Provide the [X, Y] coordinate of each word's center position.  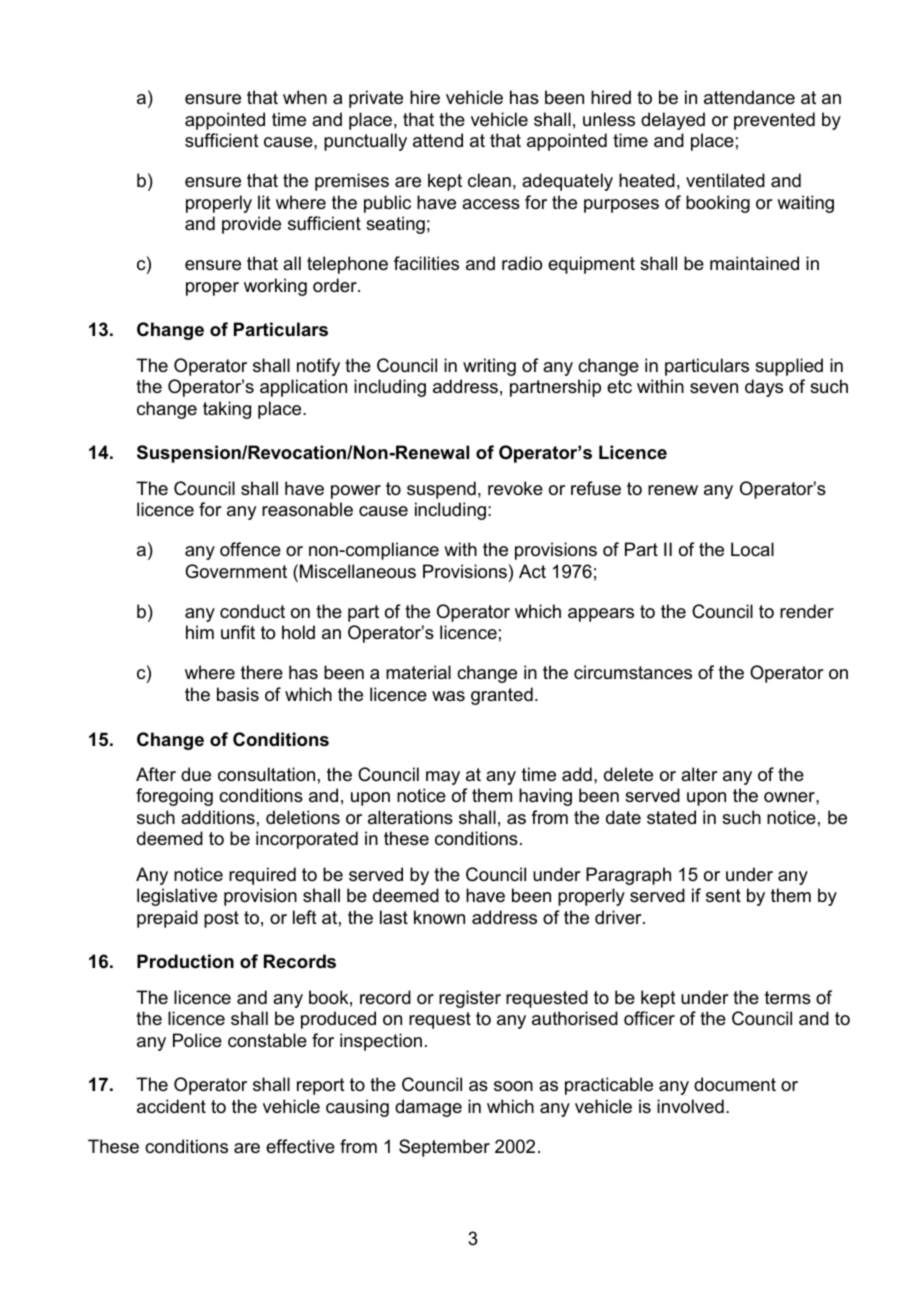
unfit [238, 632]
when [305, 97]
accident [171, 1106]
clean [489, 180]
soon [513, 1086]
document [735, 1084]
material [418, 672]
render [807, 611]
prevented [774, 121]
